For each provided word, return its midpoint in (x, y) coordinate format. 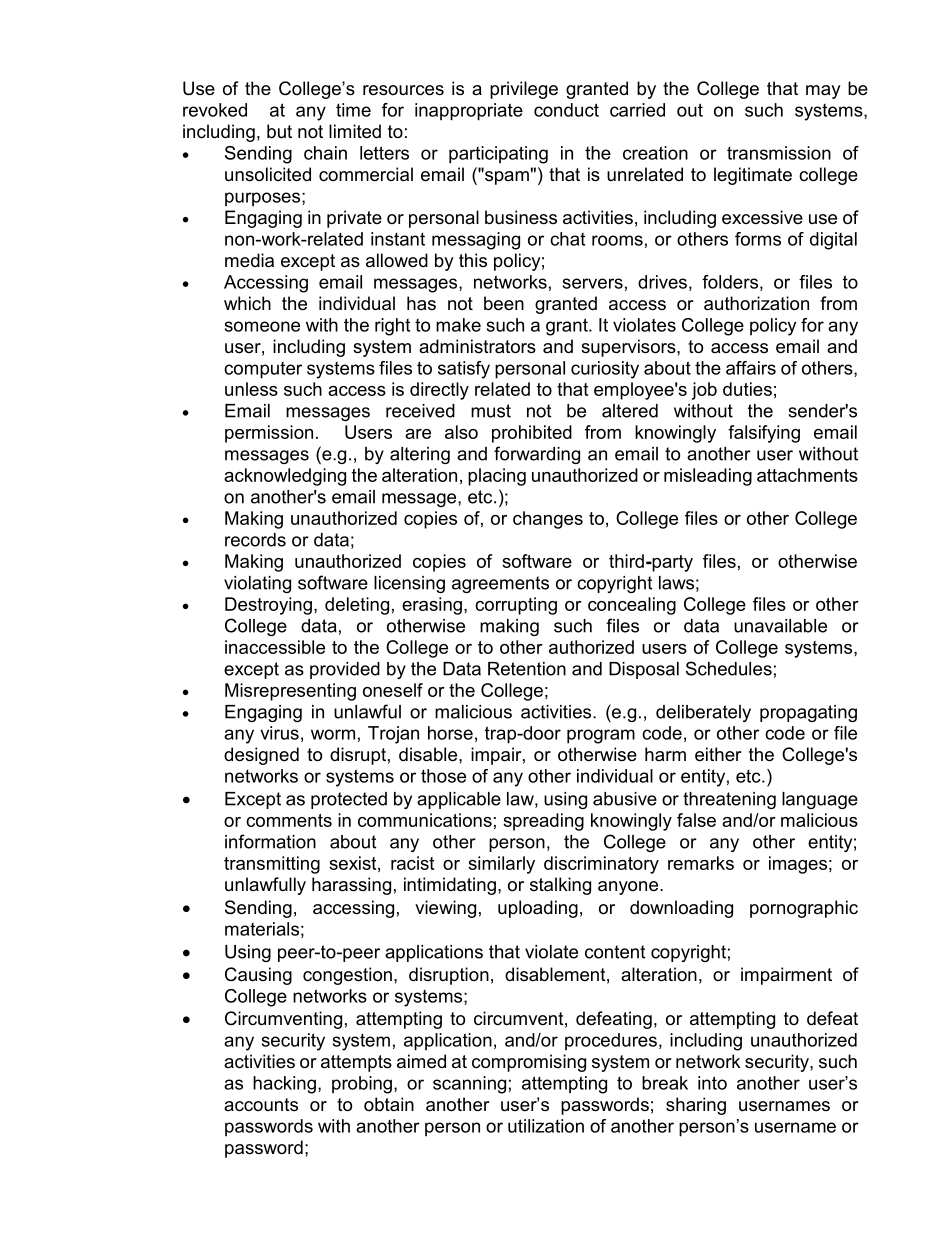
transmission (779, 153)
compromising (529, 1063)
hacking (284, 1085)
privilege (524, 90)
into (712, 1083)
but (279, 131)
